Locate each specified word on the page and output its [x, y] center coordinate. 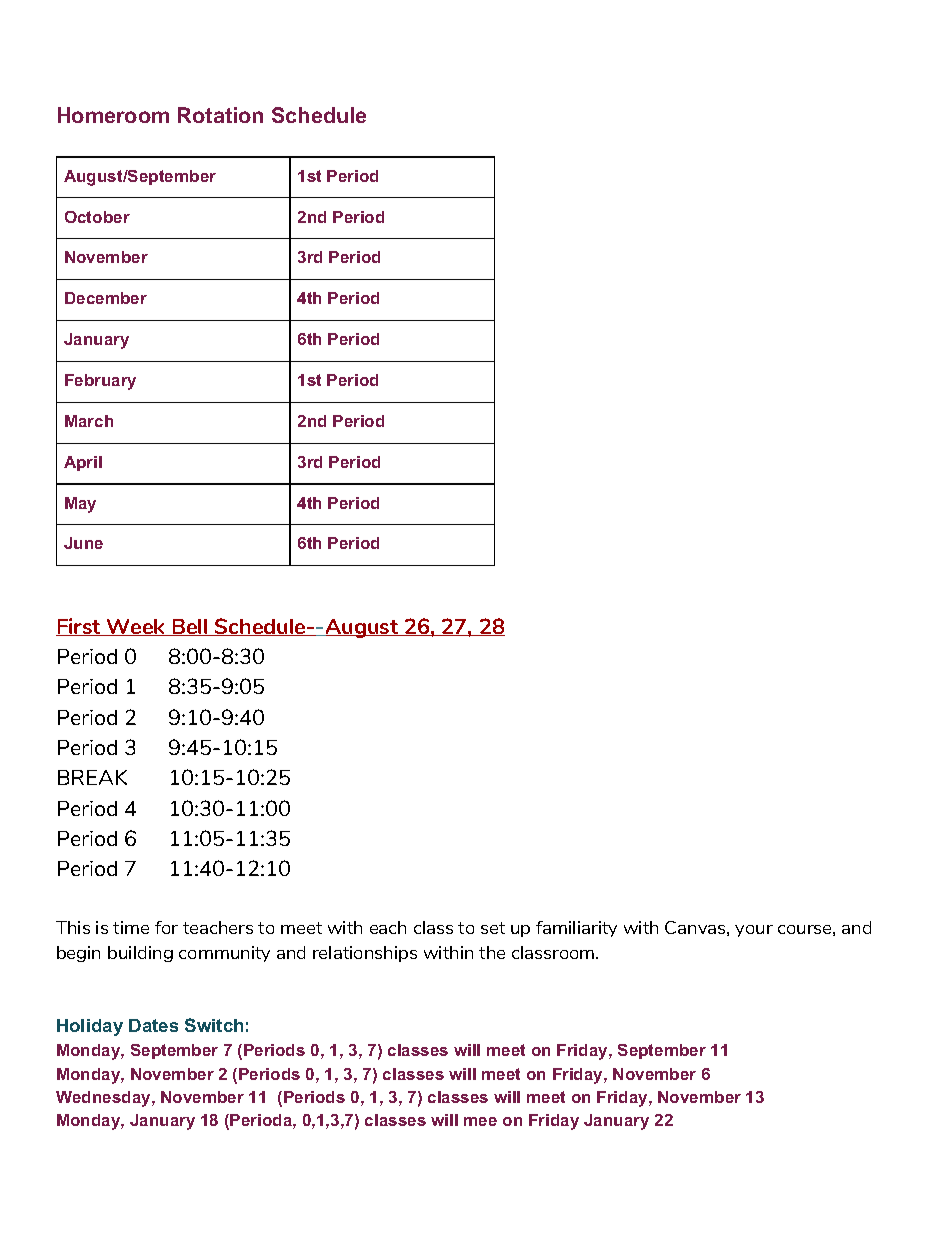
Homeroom [113, 115]
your [754, 931]
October [97, 217]
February [100, 382]
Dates [153, 1025]
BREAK [92, 777]
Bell [190, 627]
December [106, 298]
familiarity [576, 929]
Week [136, 627]
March [89, 421]
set [493, 928]
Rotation [220, 115]
